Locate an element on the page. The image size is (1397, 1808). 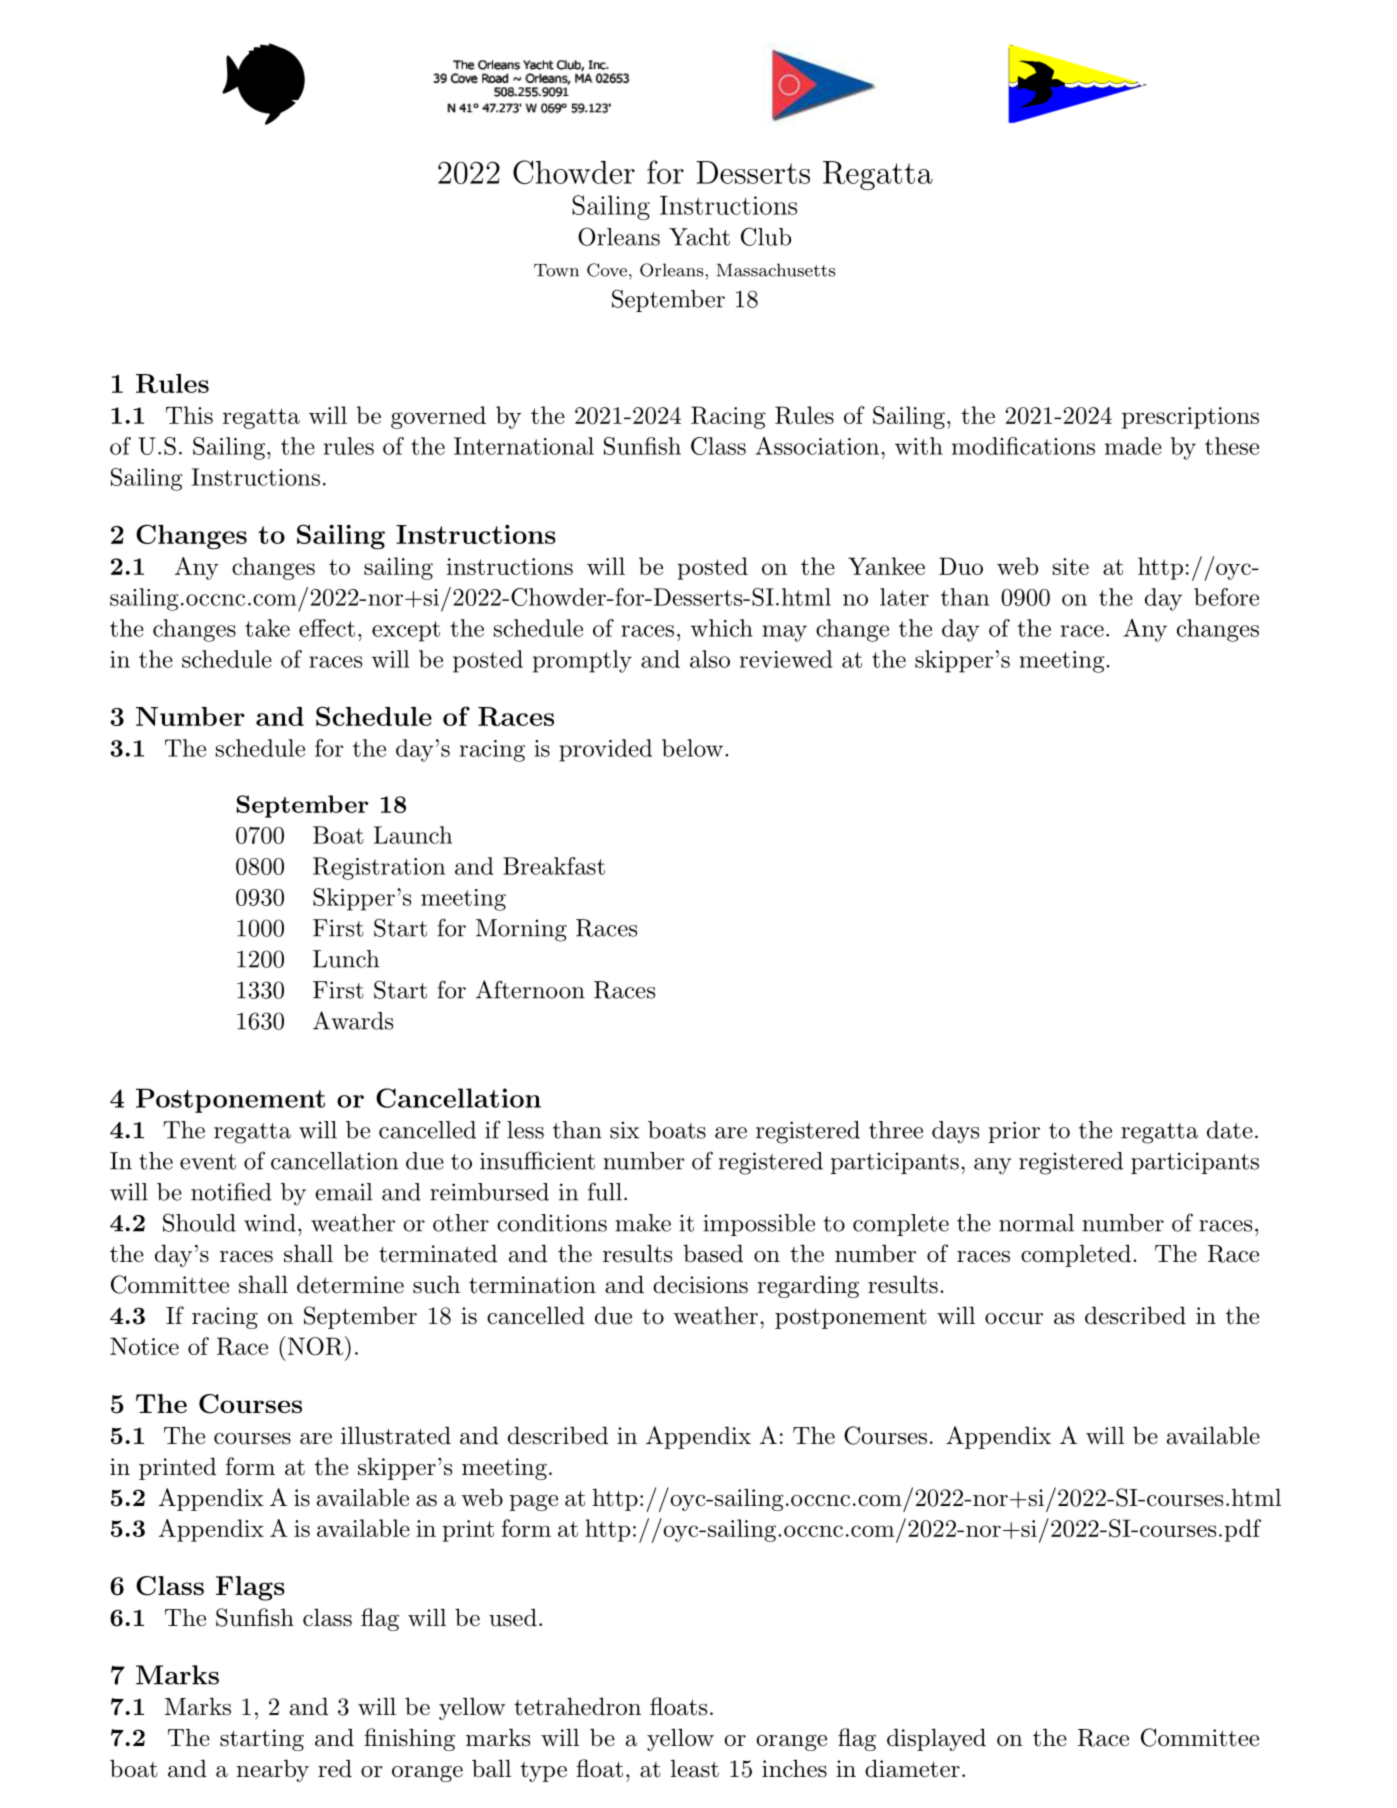
Yacht is located at coordinates (699, 237).
